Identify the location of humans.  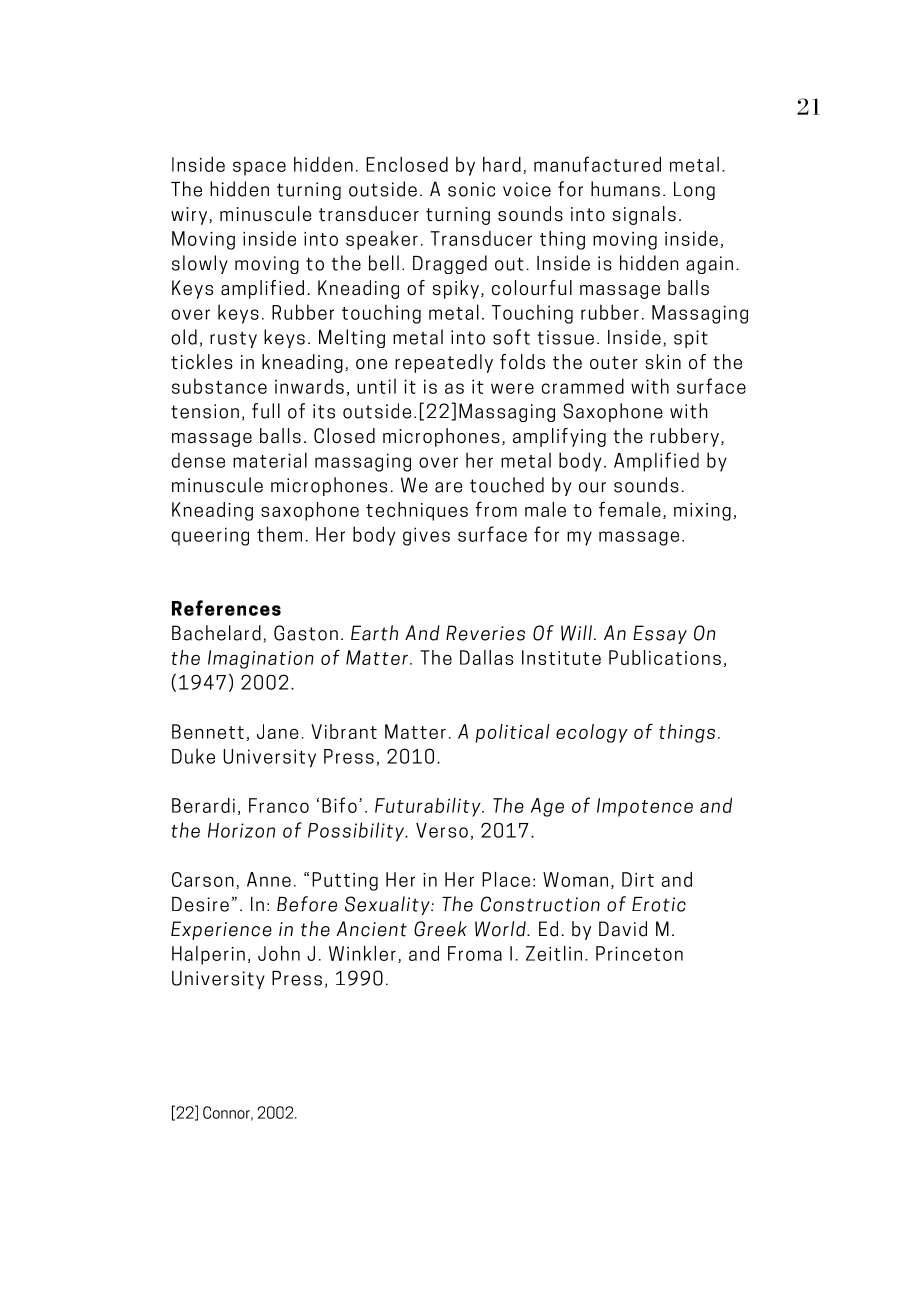
(625, 189).
